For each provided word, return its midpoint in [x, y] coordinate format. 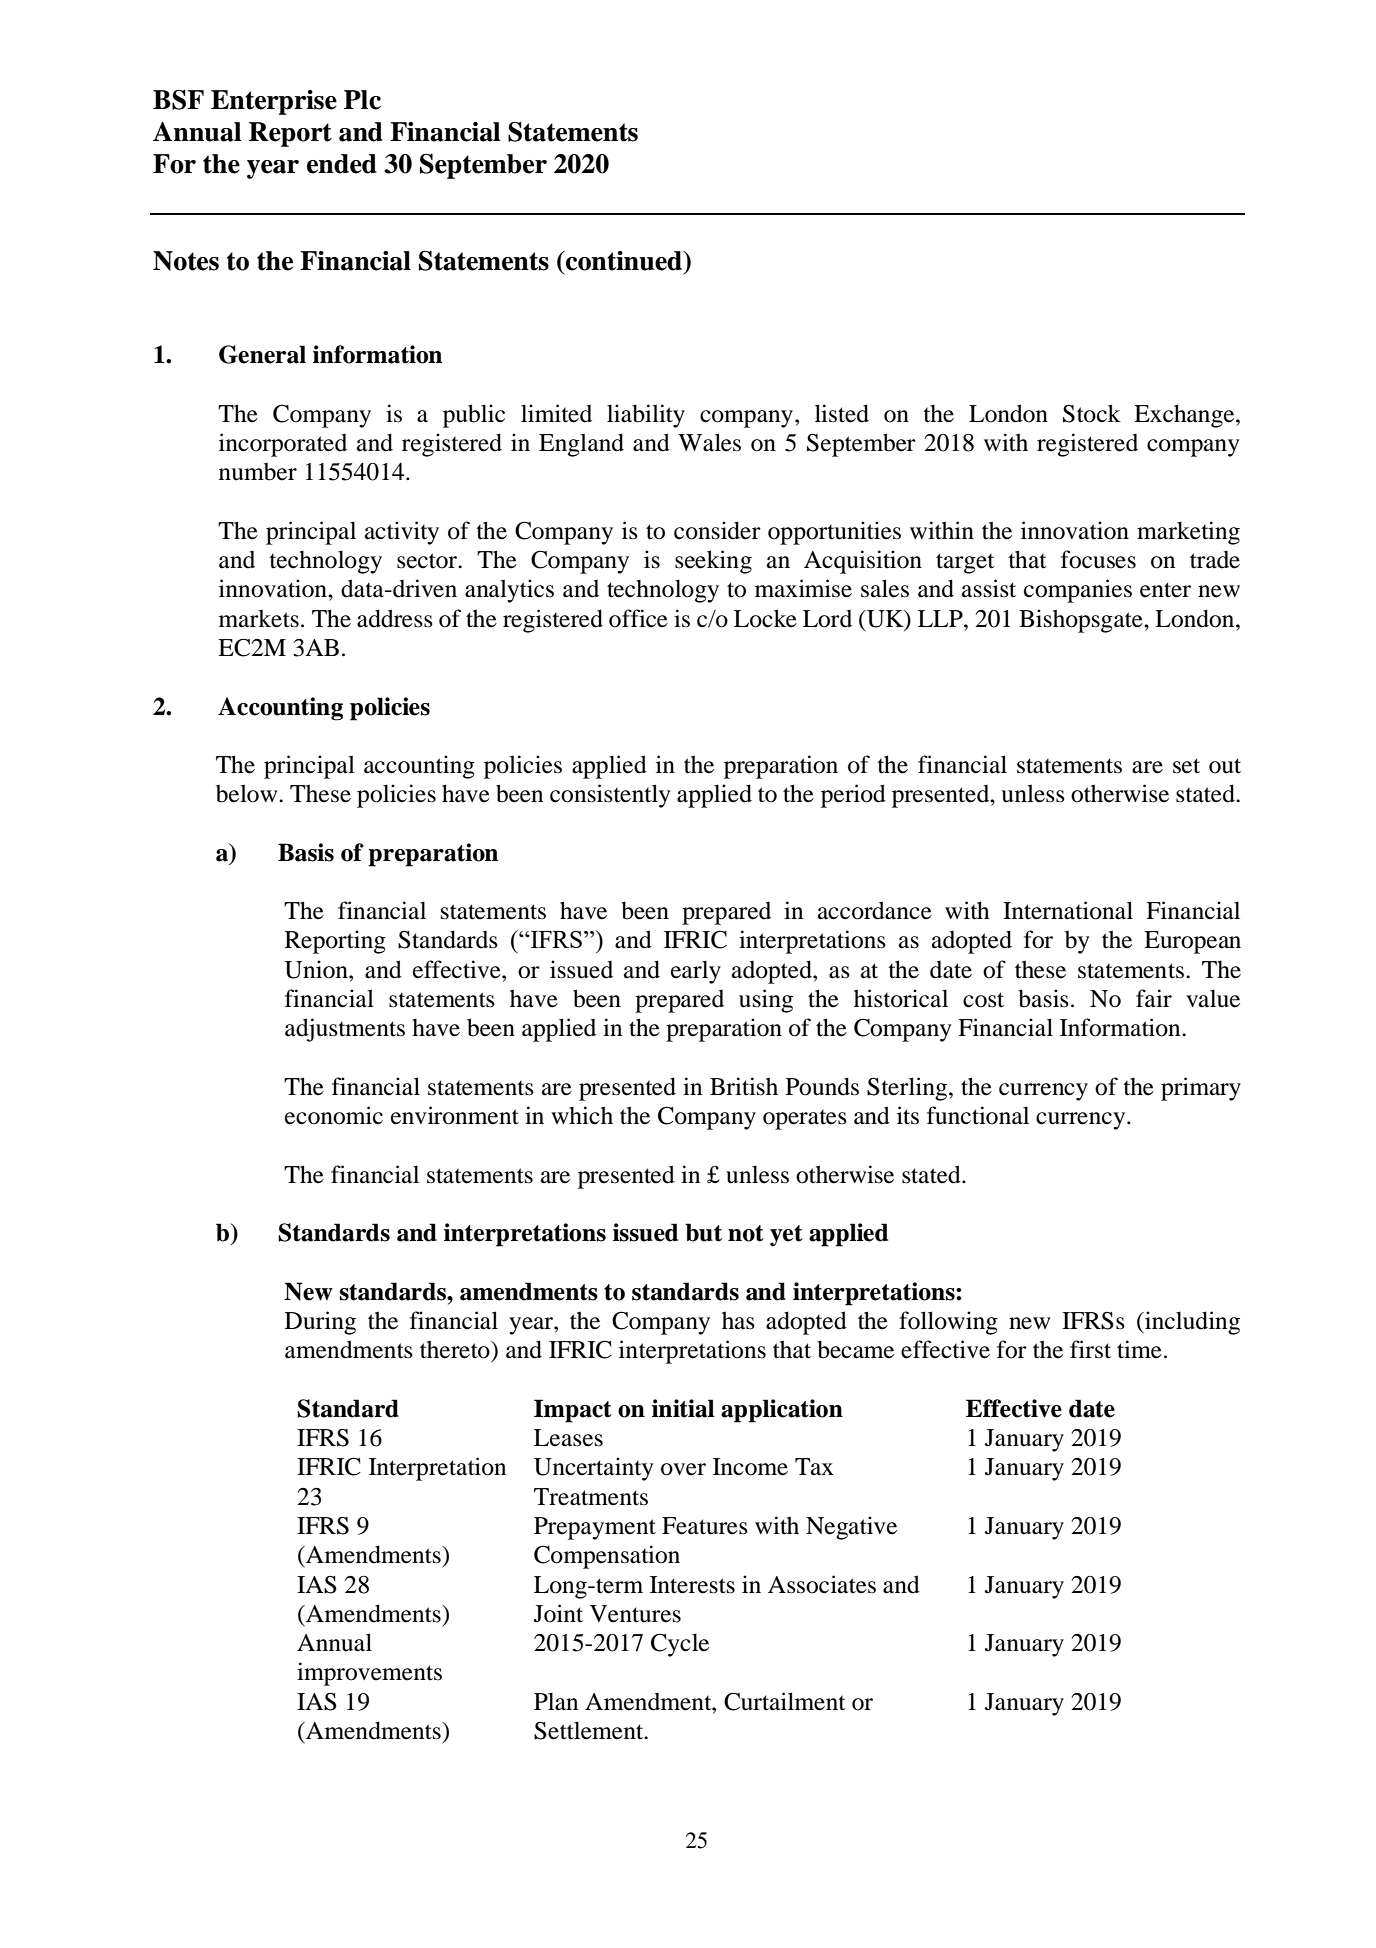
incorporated [283, 445]
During [320, 1323]
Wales [709, 442]
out [1225, 766]
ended [342, 164]
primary [1201, 1089]
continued [624, 261]
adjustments [345, 1030]
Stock [1092, 413]
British [744, 1086]
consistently [610, 796]
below [248, 793]
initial [683, 1408]
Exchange [1185, 416]
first [1090, 1349]
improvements [369, 1674]
